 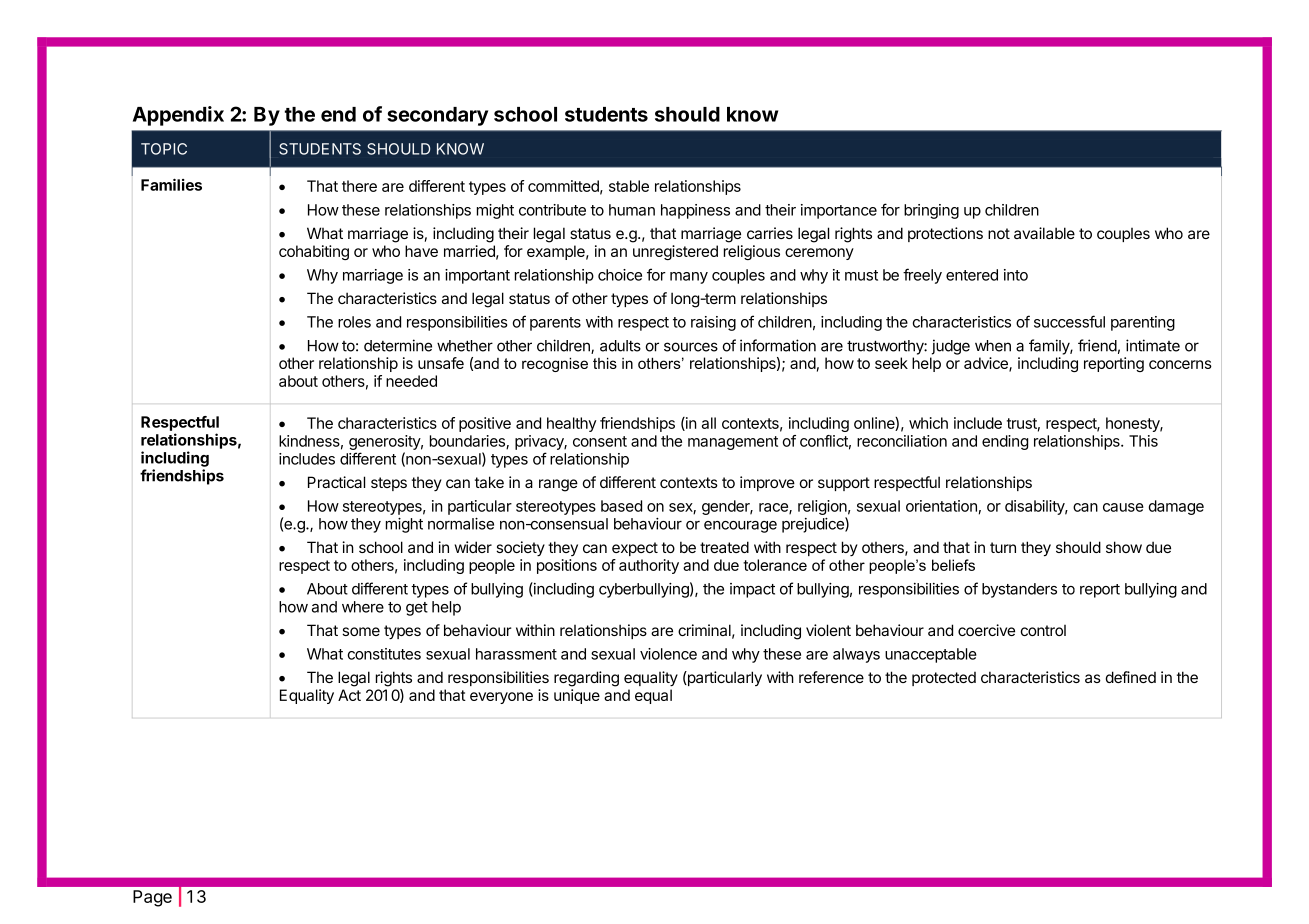 What do you see at coordinates (354, 322) in the screenshot?
I see `roles` at bounding box center [354, 322].
